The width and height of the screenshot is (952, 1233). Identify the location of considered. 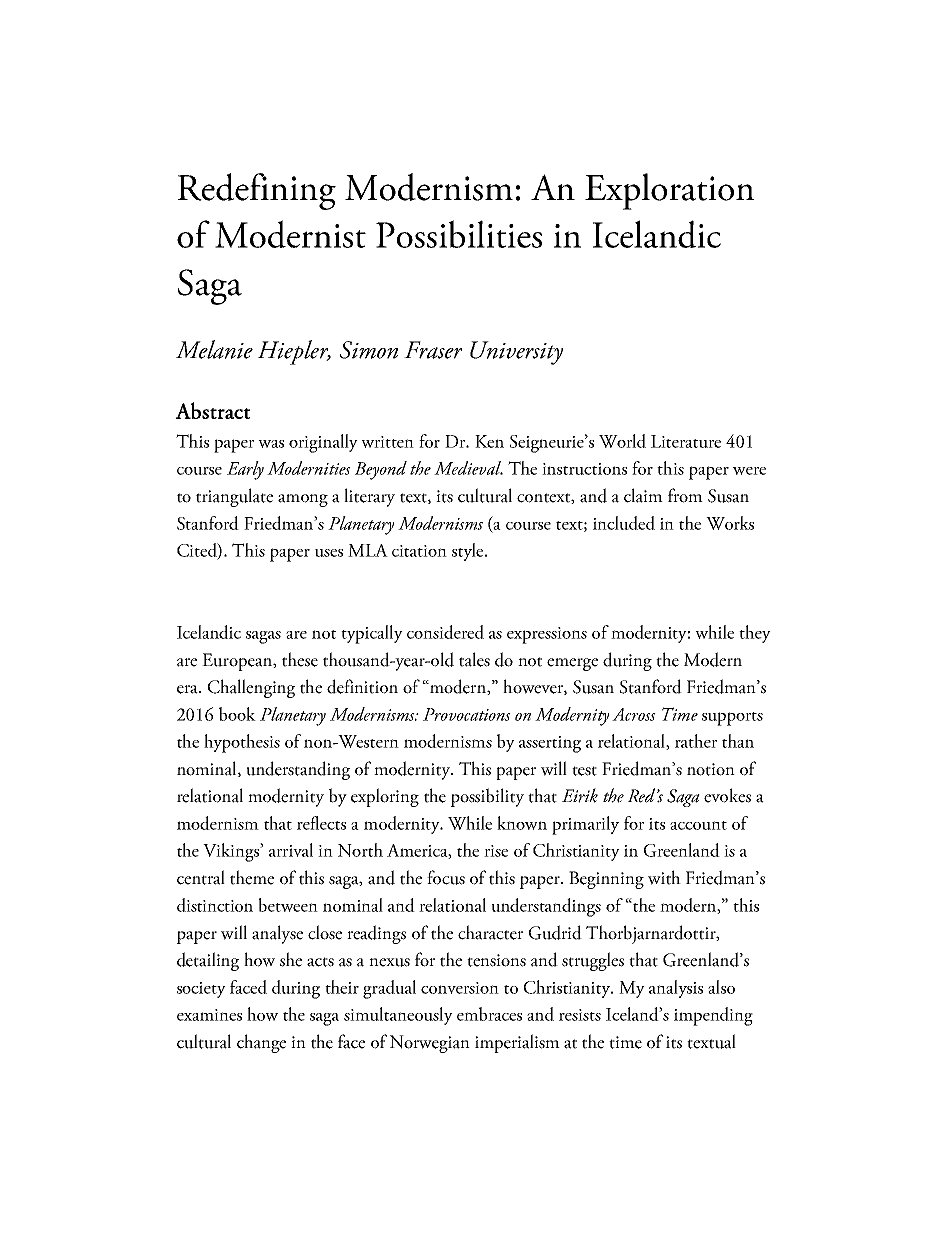
(445, 632).
